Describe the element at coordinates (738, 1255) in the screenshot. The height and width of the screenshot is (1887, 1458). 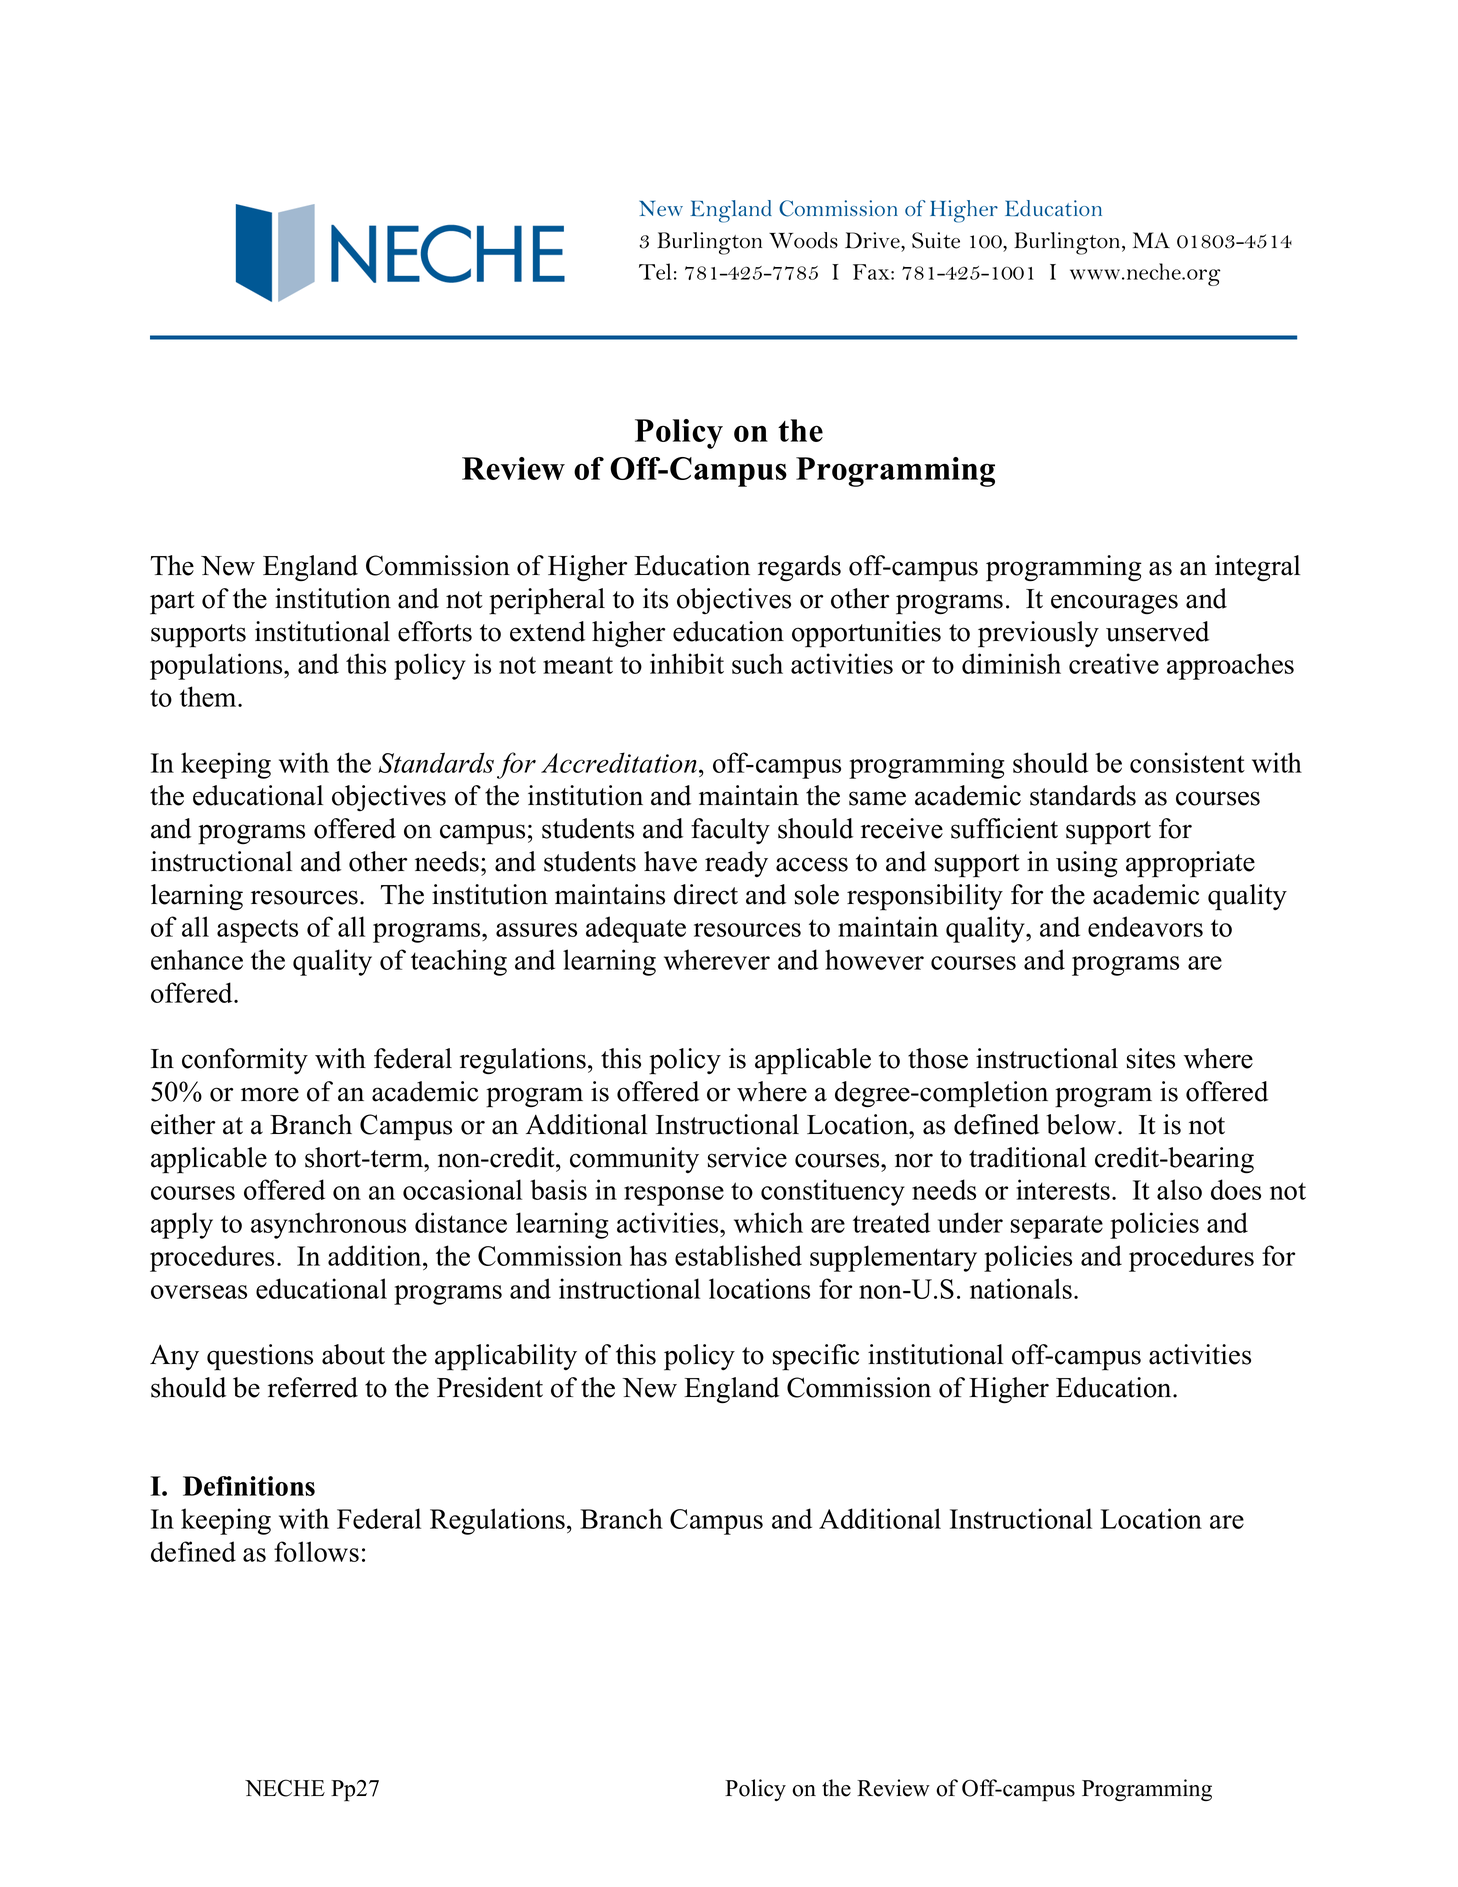
I see `established` at that location.
